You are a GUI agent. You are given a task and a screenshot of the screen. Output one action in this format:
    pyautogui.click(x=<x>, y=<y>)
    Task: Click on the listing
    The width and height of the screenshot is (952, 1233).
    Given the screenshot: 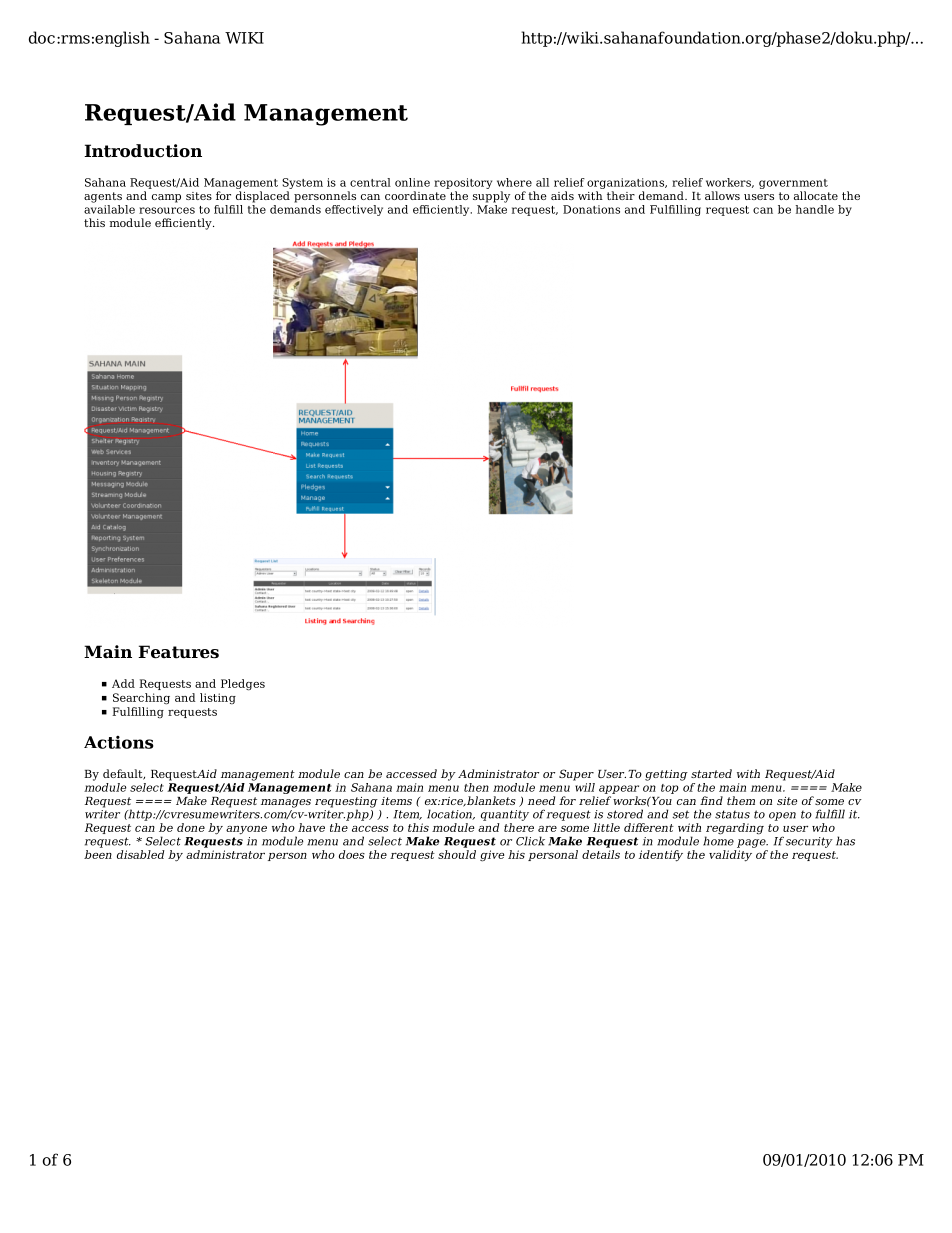 What is the action you would take?
    pyautogui.click(x=218, y=699)
